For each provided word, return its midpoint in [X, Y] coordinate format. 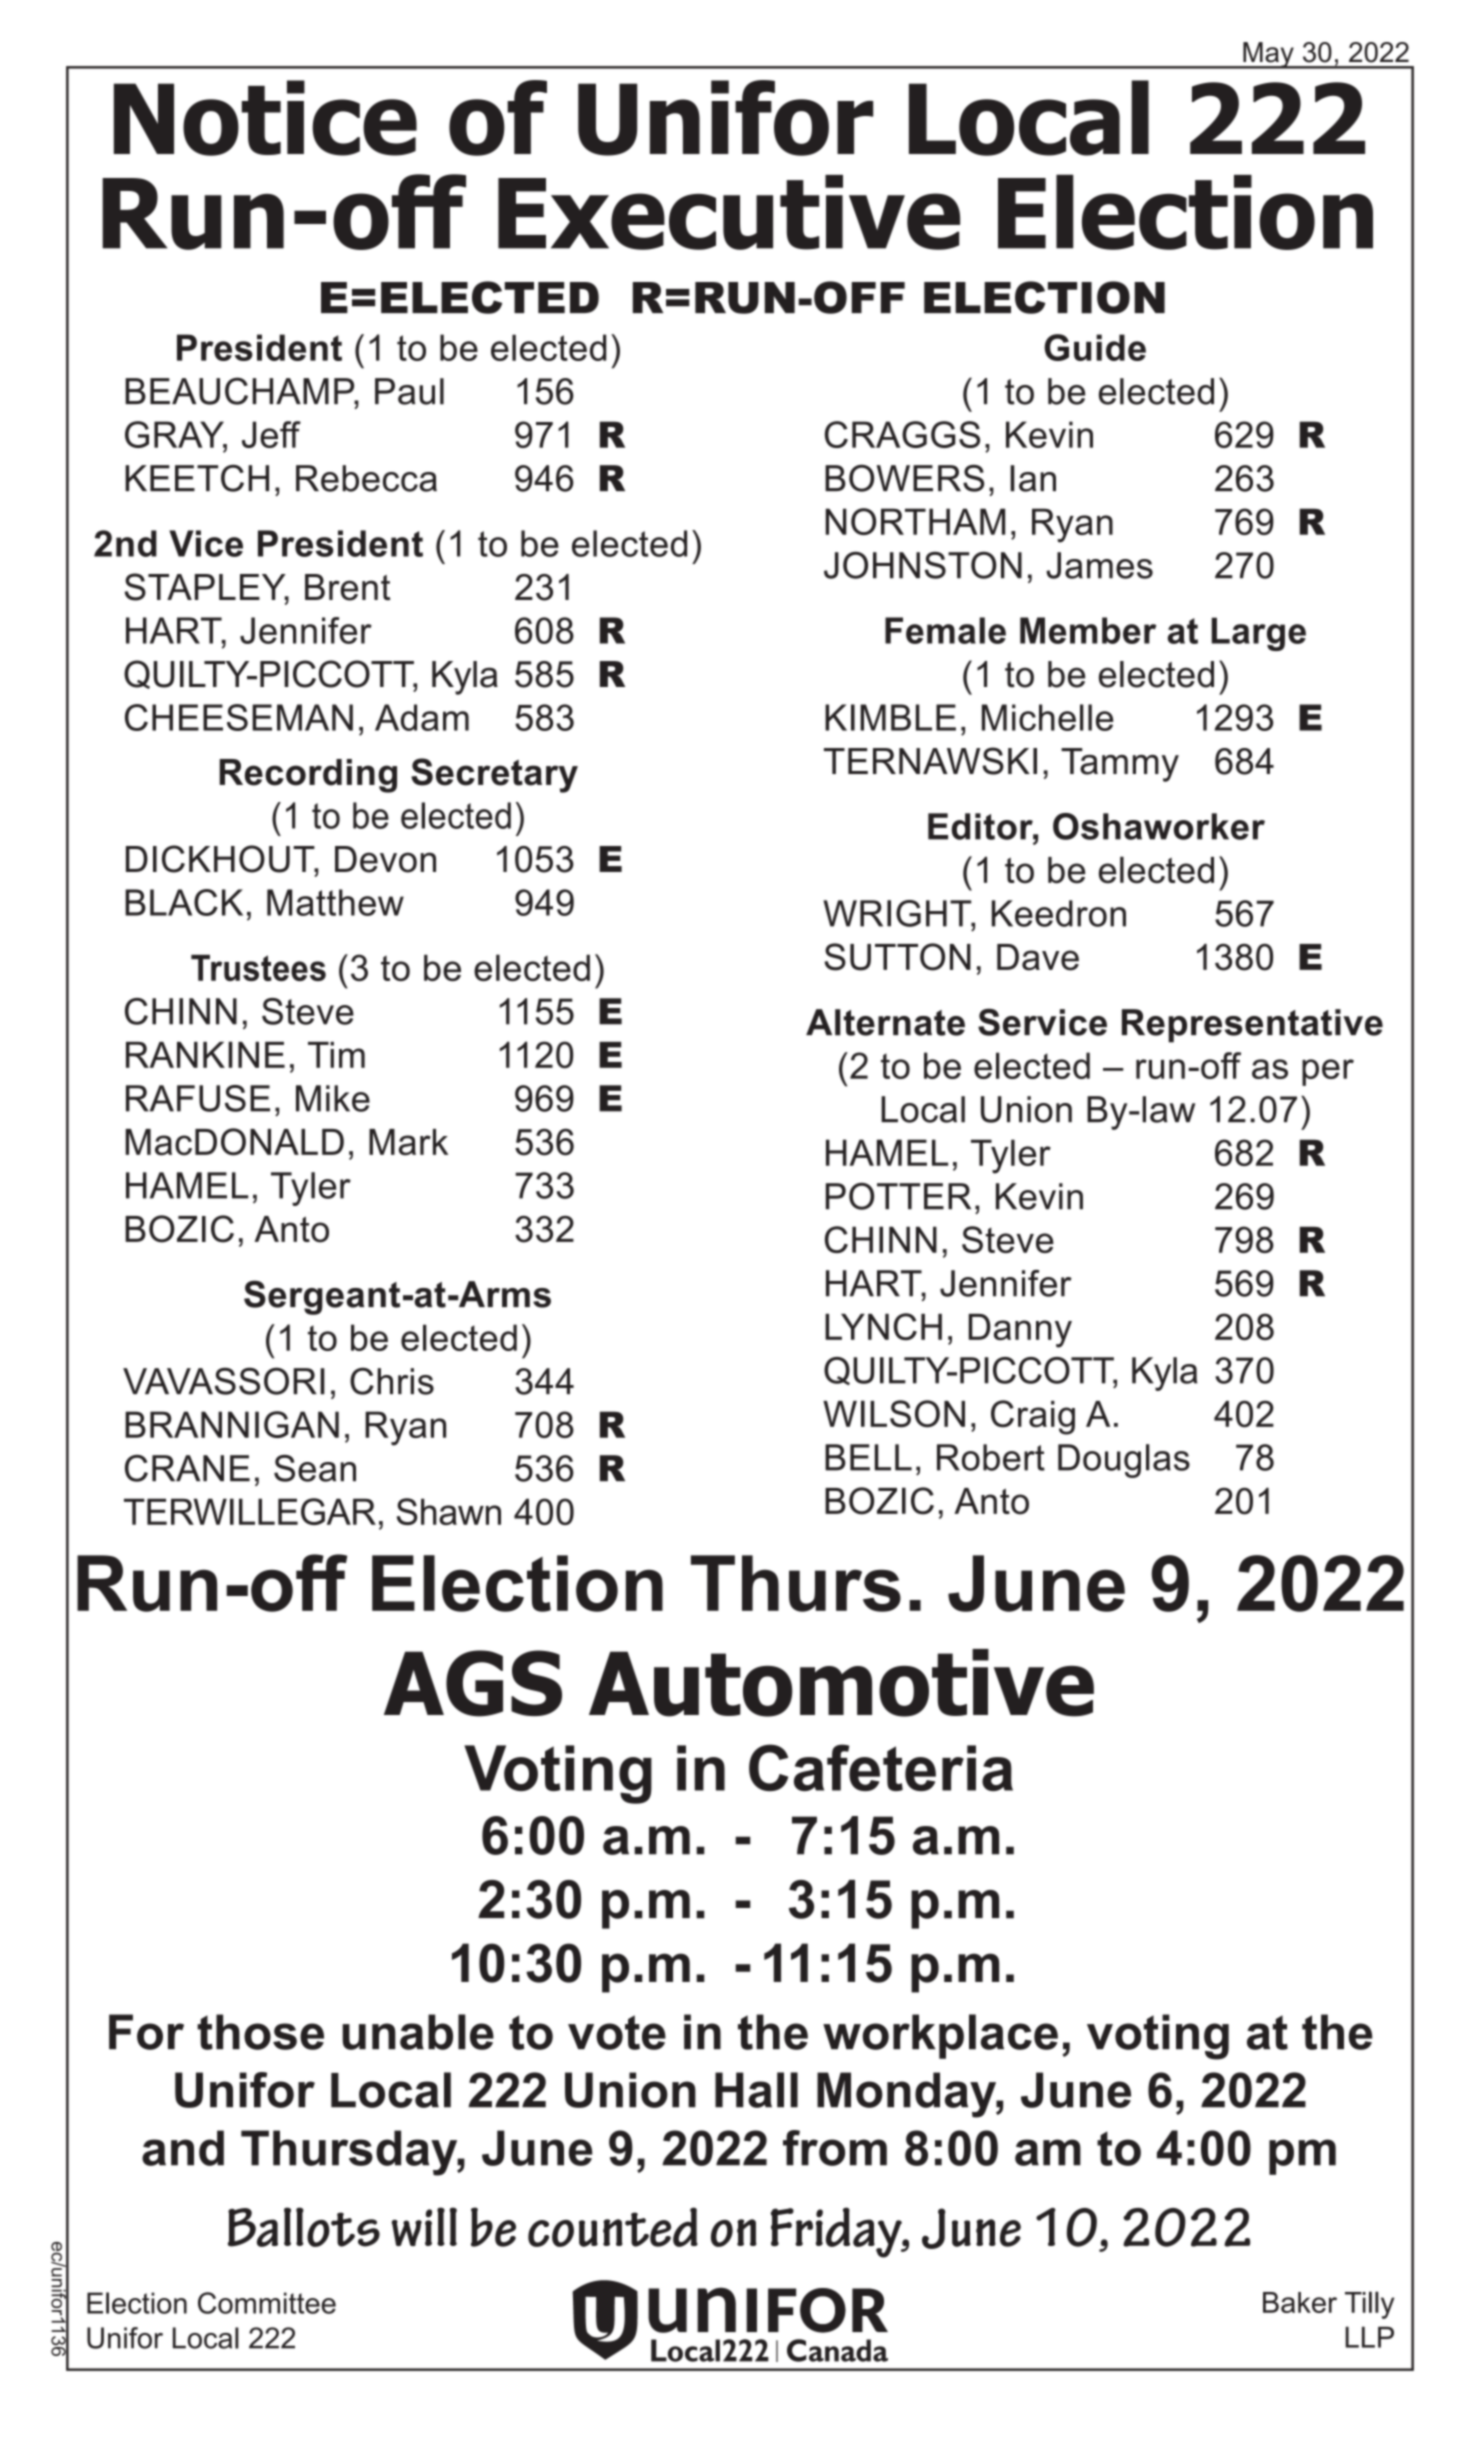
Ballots [304, 2227]
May [1268, 55]
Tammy [1120, 765]
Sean [315, 1468]
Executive [729, 212]
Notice [265, 118]
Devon [385, 859]
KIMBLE [890, 717]
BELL [868, 1457]
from [835, 2148]
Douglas [1124, 1461]
